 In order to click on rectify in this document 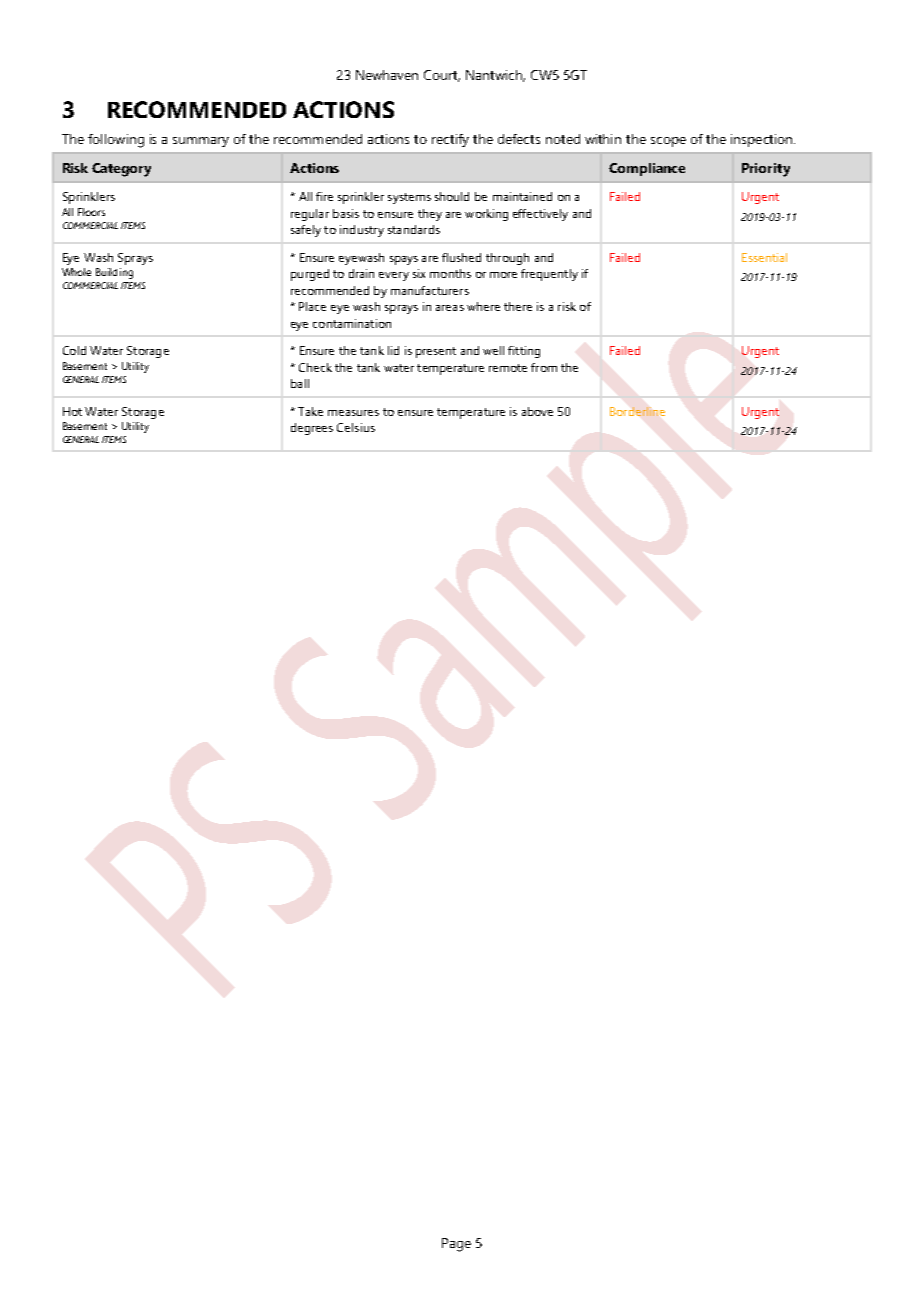, I will do `click(450, 140)`.
